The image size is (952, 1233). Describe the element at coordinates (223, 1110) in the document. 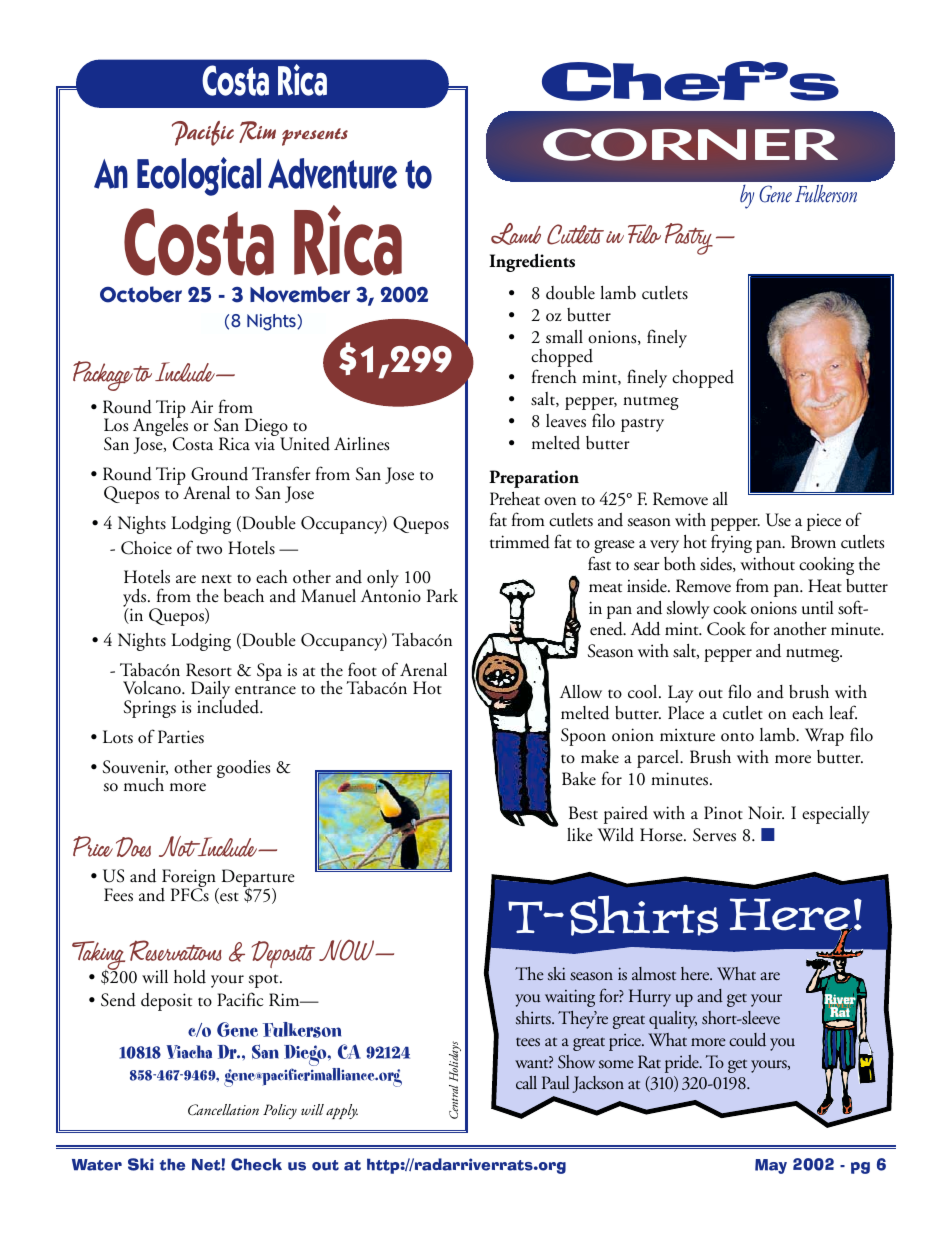

I see `Cancellation` at that location.
